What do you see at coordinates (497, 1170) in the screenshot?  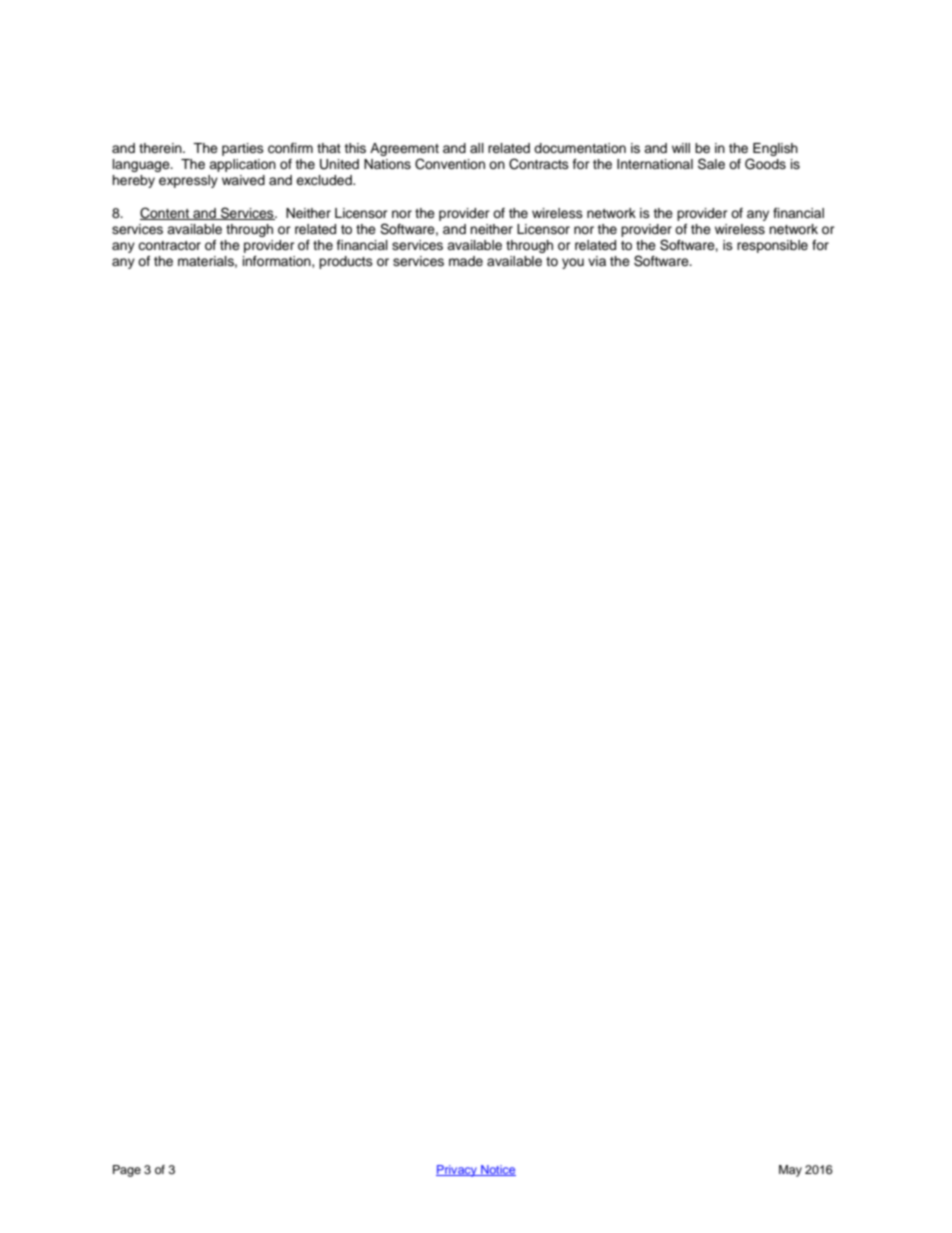 I see `Notice` at bounding box center [497, 1170].
